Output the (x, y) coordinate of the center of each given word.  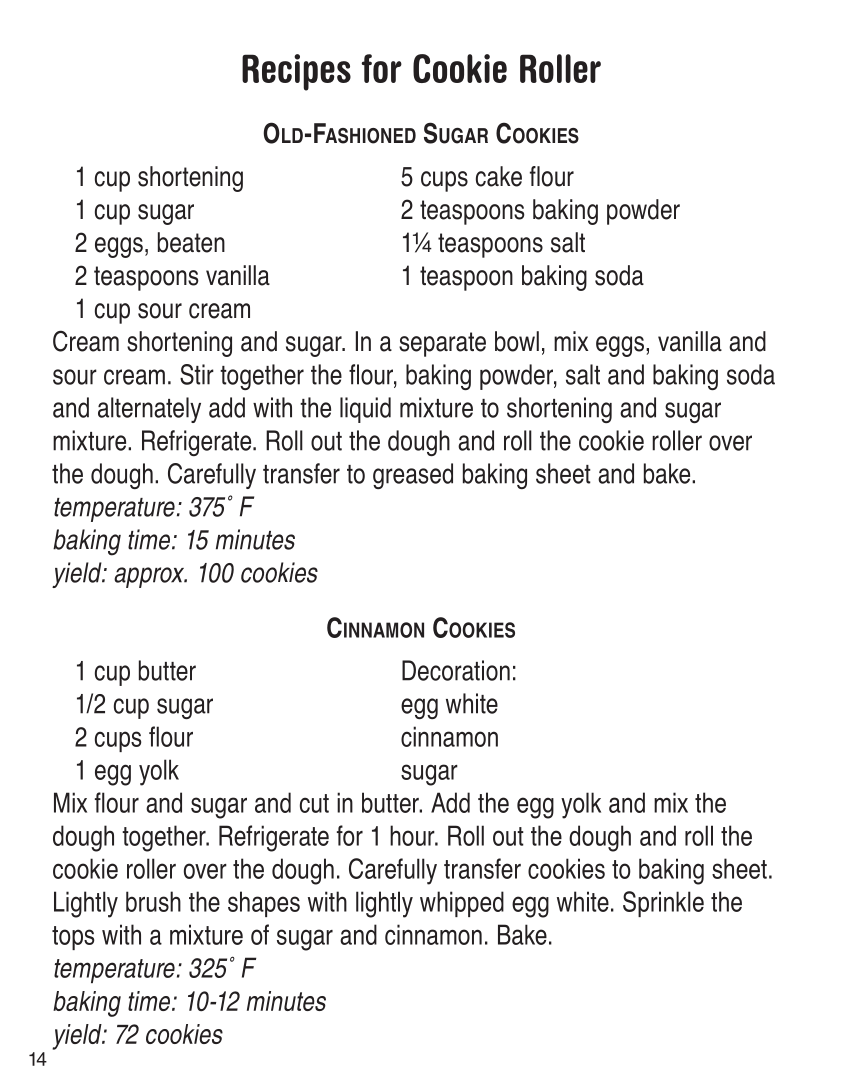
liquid (365, 410)
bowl (517, 341)
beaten (191, 242)
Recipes (296, 72)
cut (314, 803)
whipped (462, 904)
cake (499, 176)
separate (442, 344)
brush (153, 901)
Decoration (456, 670)
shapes (264, 904)
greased (413, 476)
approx (150, 577)
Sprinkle (663, 904)
